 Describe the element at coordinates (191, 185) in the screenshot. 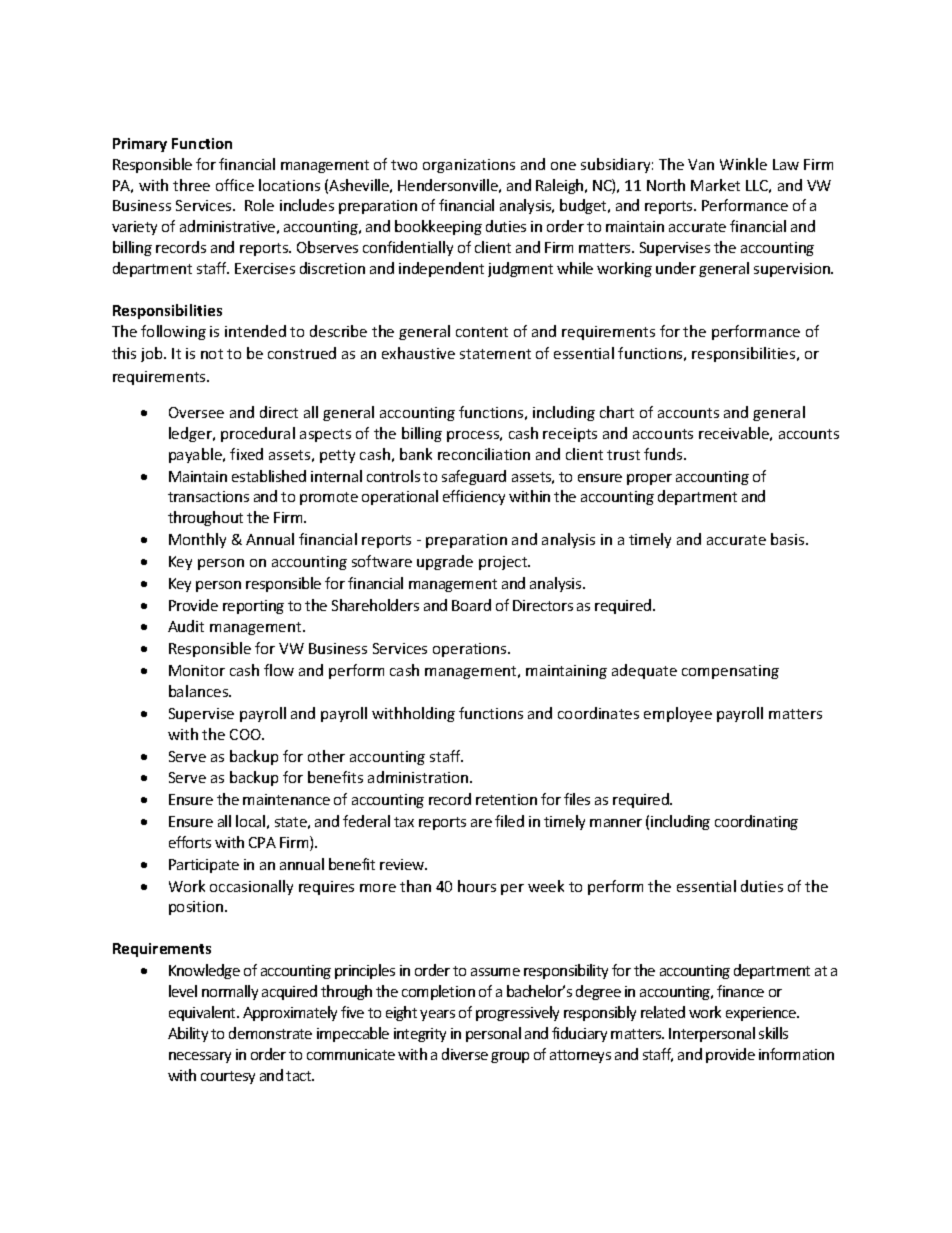

I see `three` at that location.
